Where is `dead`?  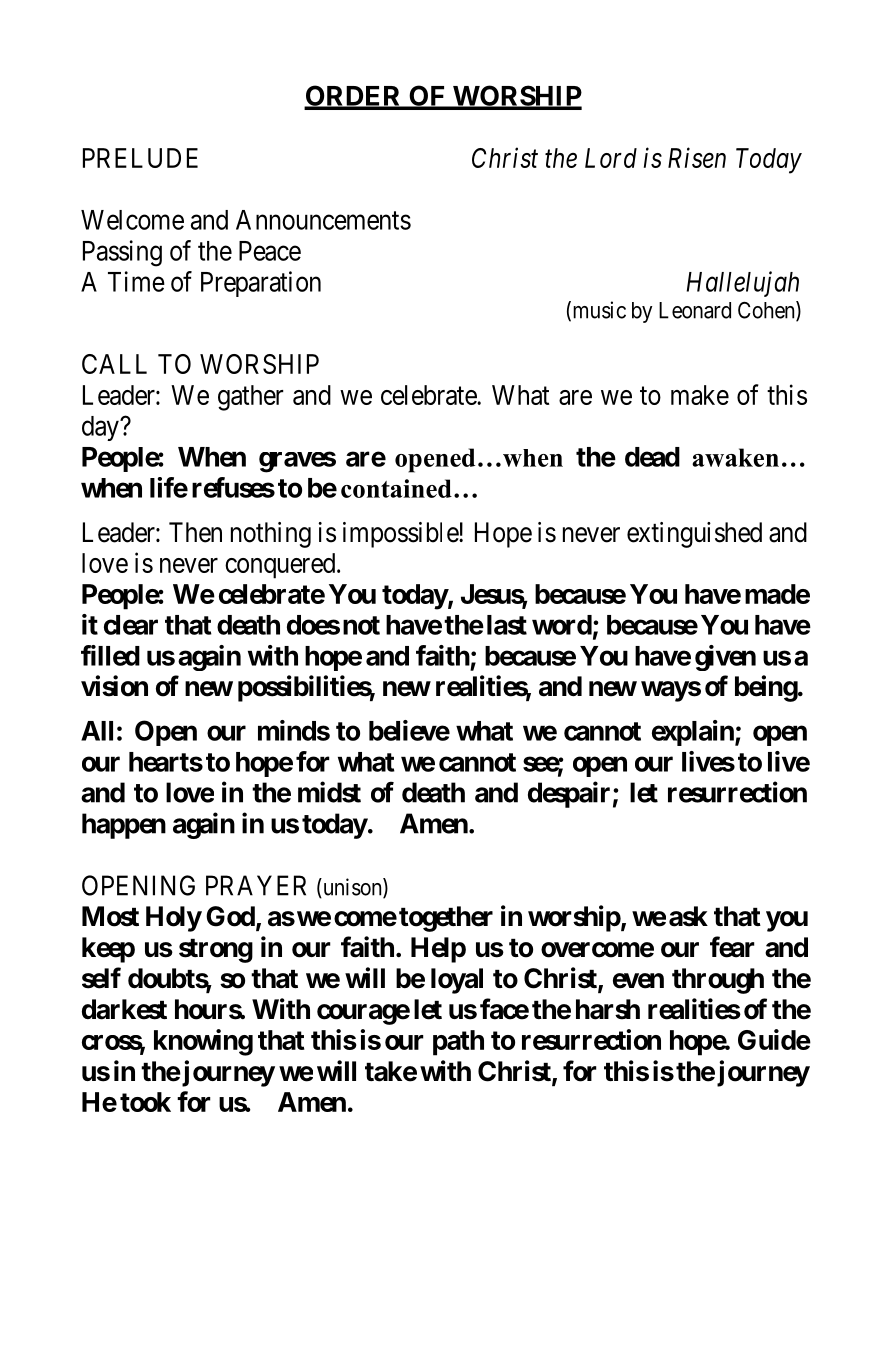
dead is located at coordinates (652, 457).
